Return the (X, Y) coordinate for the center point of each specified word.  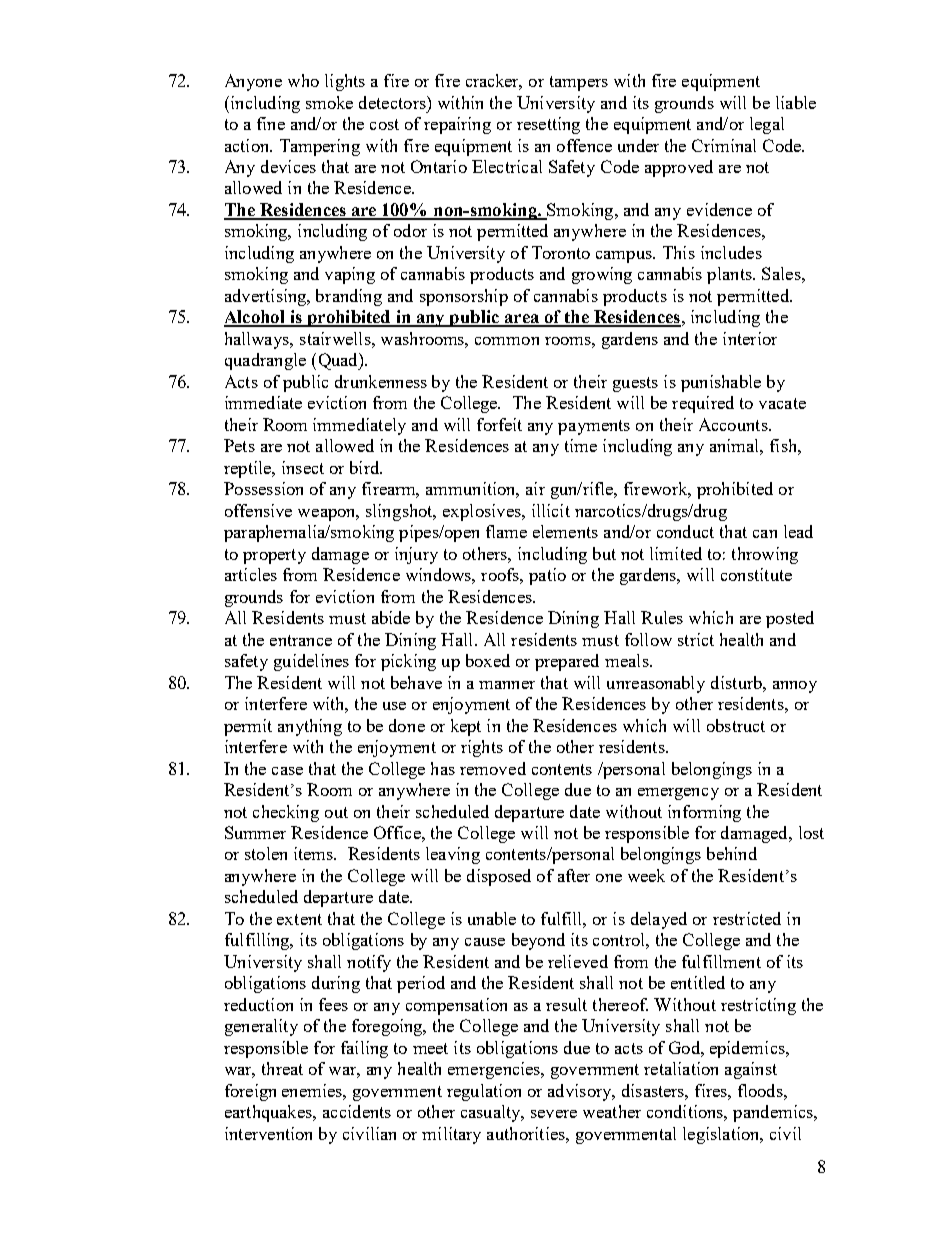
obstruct (736, 725)
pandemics (774, 1113)
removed (493, 768)
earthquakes (270, 1113)
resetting (548, 125)
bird (366, 467)
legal (767, 125)
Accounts (734, 424)
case (287, 771)
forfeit (499, 424)
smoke (329, 102)
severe (554, 1114)
